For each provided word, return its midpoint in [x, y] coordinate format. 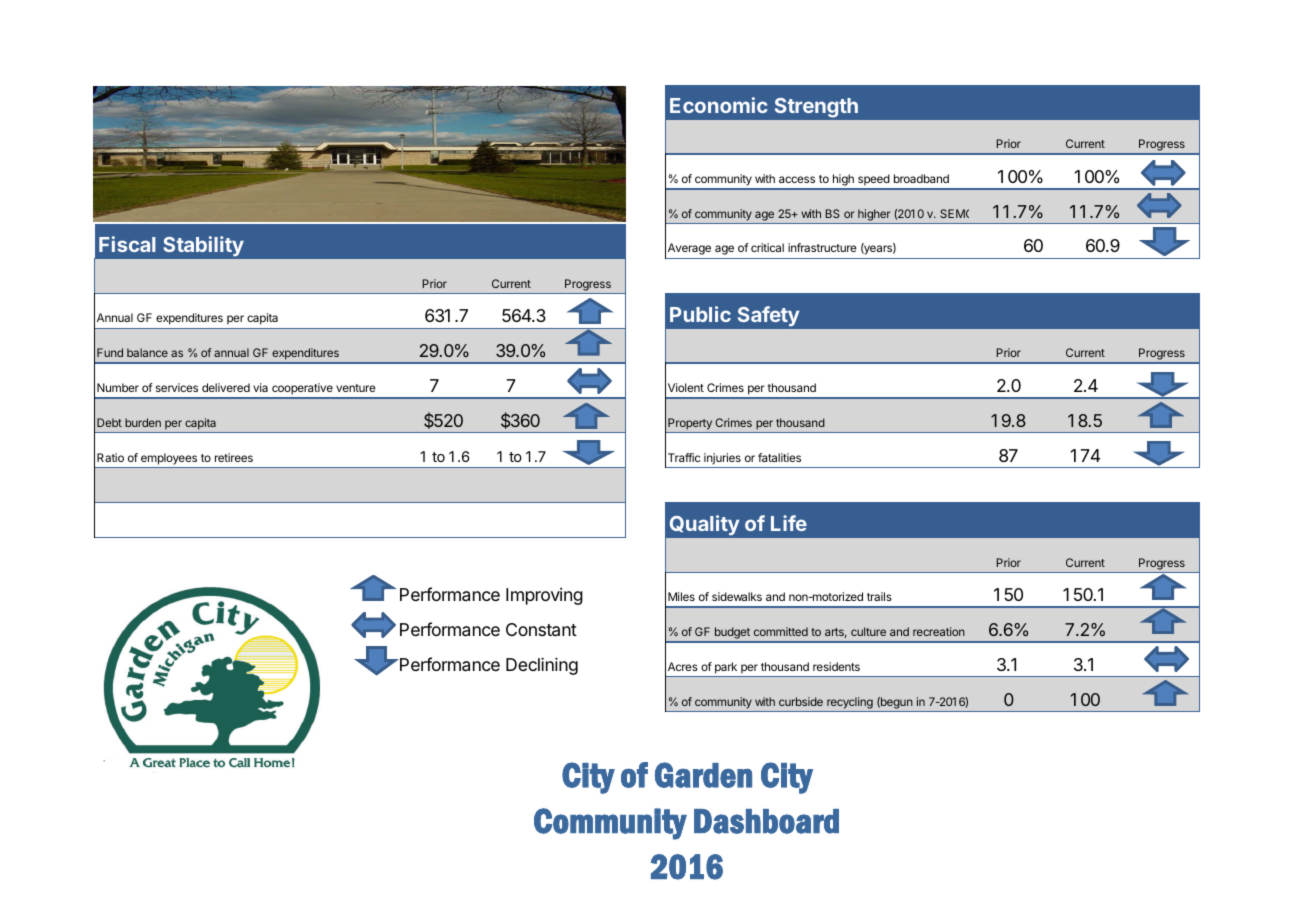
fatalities [779, 457]
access [797, 179]
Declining [542, 666]
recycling [850, 704]
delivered [226, 387]
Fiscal [127, 244]
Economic [719, 105]
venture [356, 388]
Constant [541, 630]
